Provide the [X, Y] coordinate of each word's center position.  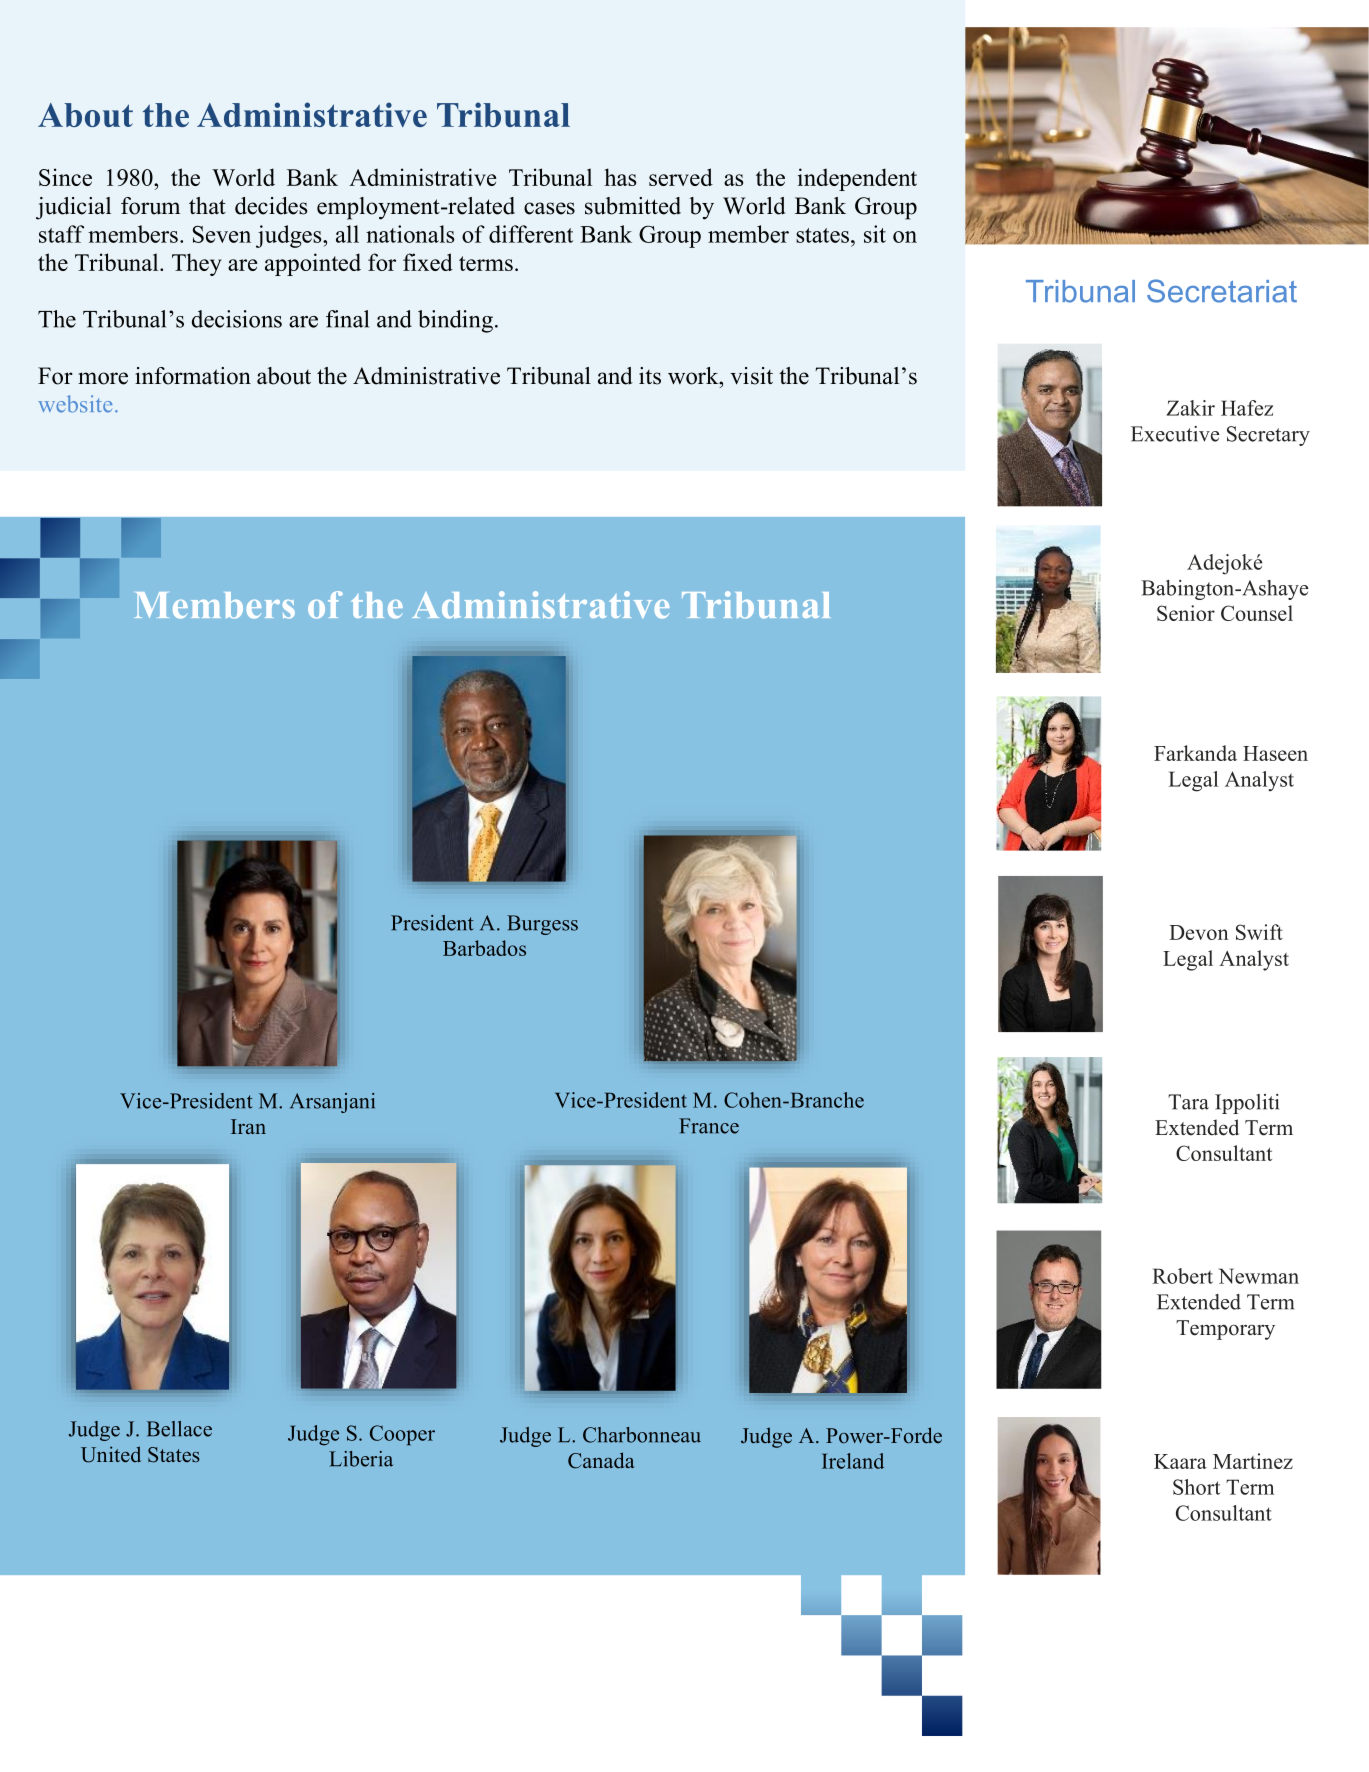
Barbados [484, 948]
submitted [633, 206]
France [709, 1126]
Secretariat [1222, 291]
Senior [1186, 613]
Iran [248, 1126]
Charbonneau [642, 1435]
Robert [1182, 1276]
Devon [1199, 932]
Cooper [402, 1435]
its [650, 376]
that [207, 205]
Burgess [542, 925]
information [193, 376]
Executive [1175, 434]
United [111, 1454]
